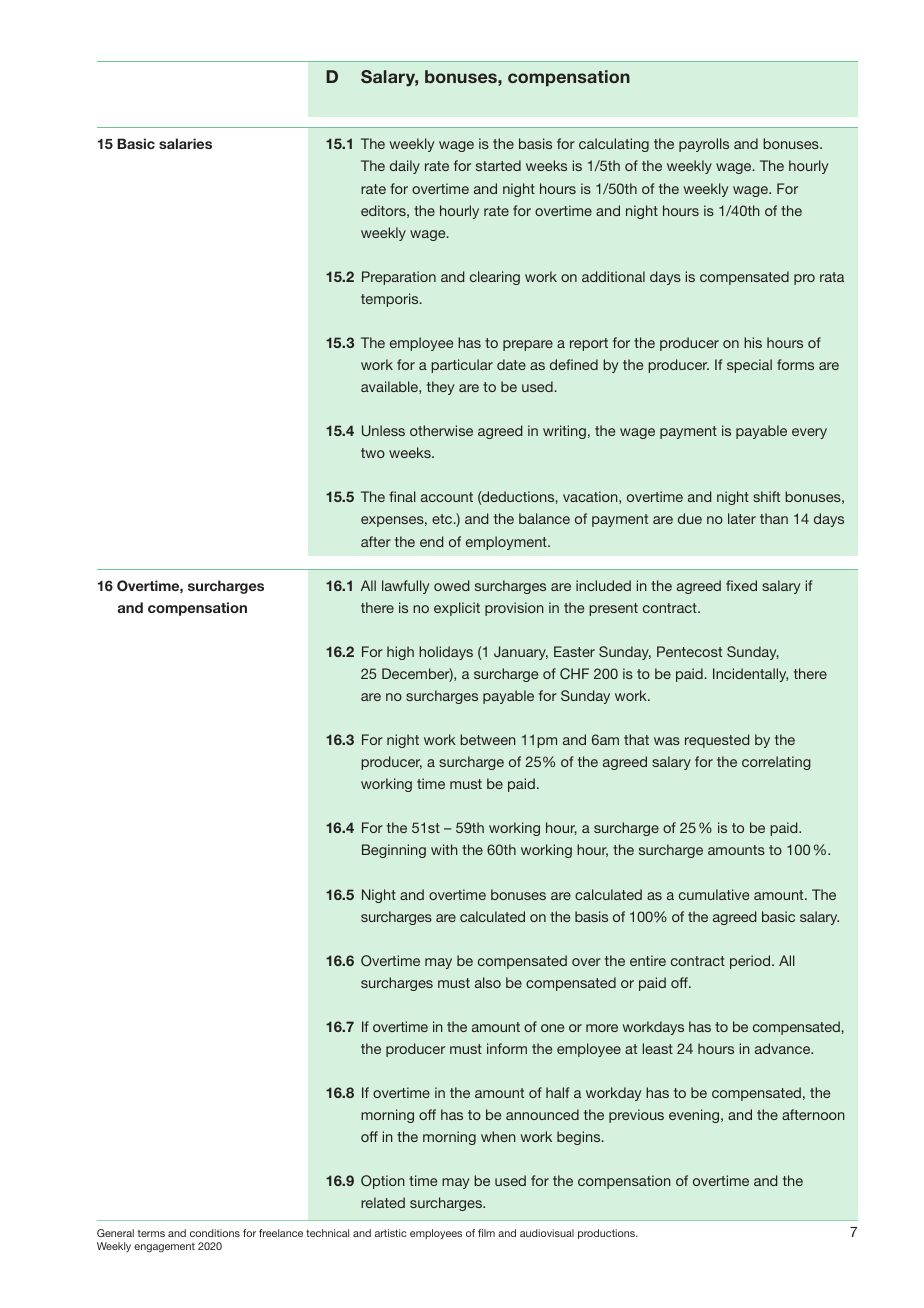 This image has height=1308, width=924. Describe the element at coordinates (487, 739) in the image. I see `between` at that location.
